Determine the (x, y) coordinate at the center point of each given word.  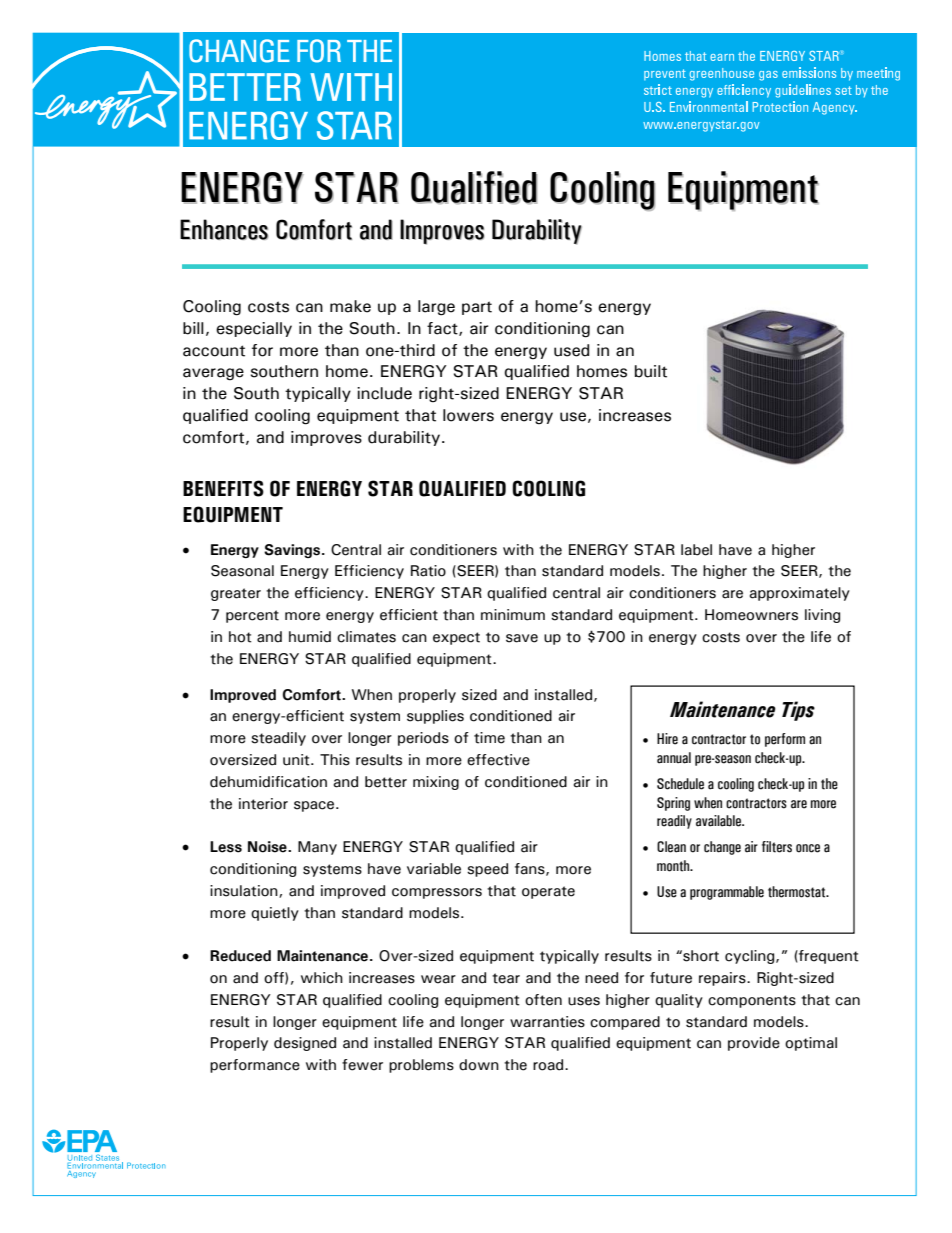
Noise (268, 847)
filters (777, 847)
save (522, 638)
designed (305, 1044)
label (696, 550)
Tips (798, 711)
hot (240, 637)
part (477, 308)
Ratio (428, 571)
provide (754, 1044)
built (651, 371)
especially (254, 329)
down (479, 1065)
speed (487, 870)
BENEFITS (223, 488)
